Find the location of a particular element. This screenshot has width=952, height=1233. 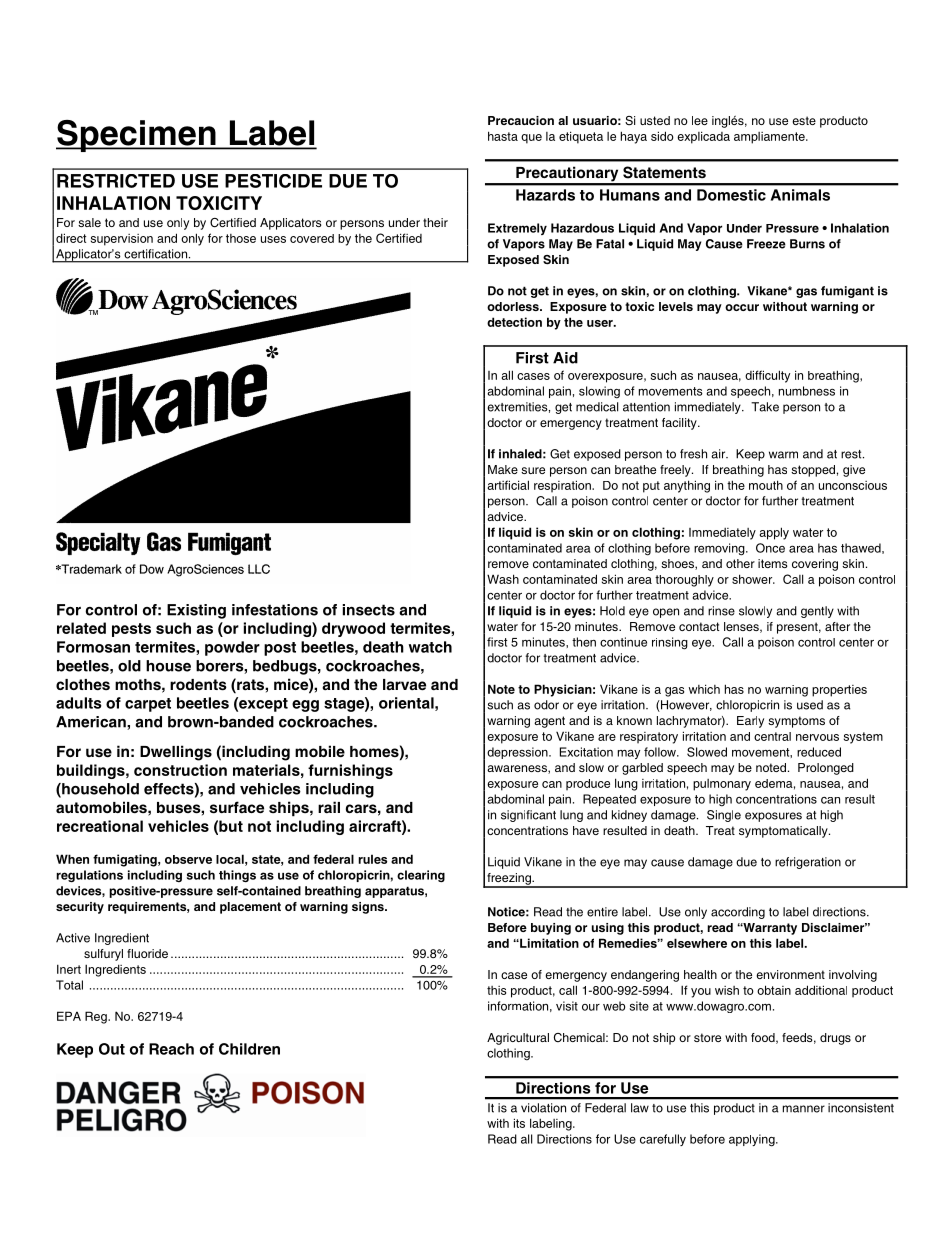

Specimen is located at coordinates (137, 136).
